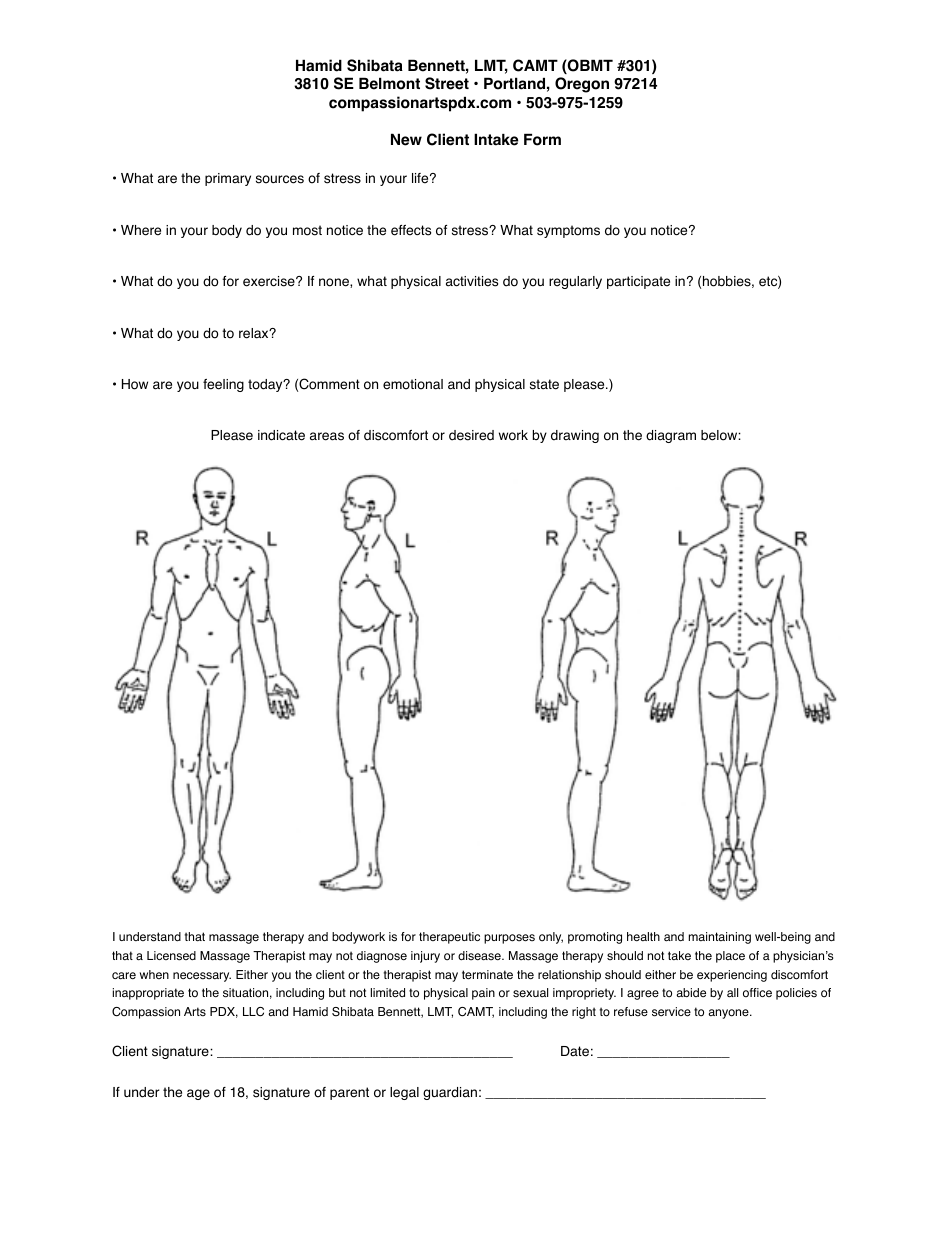  I want to click on guardian, so click(450, 1093).
